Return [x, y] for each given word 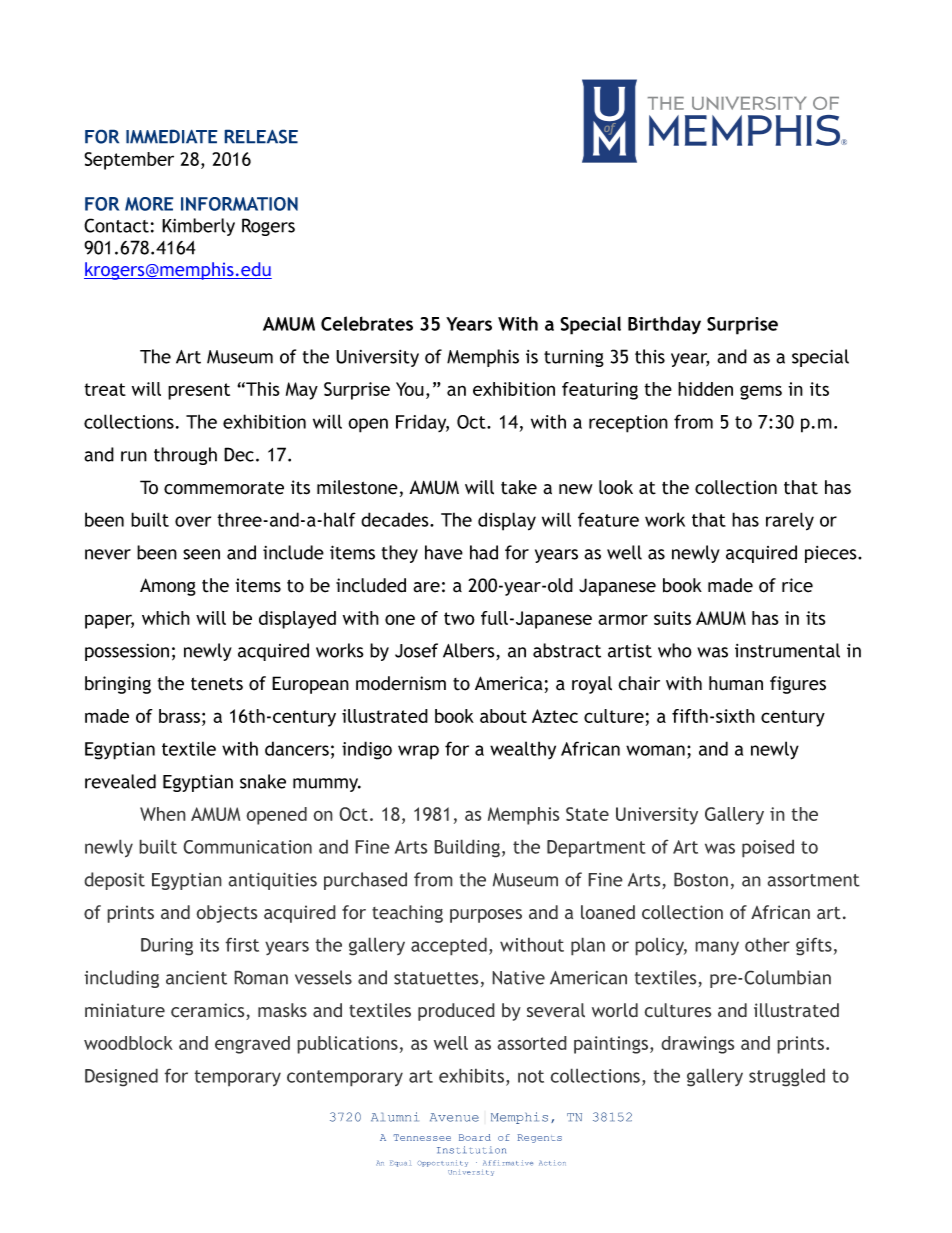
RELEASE [261, 136]
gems [761, 392]
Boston [701, 879]
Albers [470, 651]
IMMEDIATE [172, 136]
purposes [486, 916]
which [166, 618]
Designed [121, 1077]
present [199, 391]
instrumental [787, 650]
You [410, 389]
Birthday [664, 325]
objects [227, 914]
